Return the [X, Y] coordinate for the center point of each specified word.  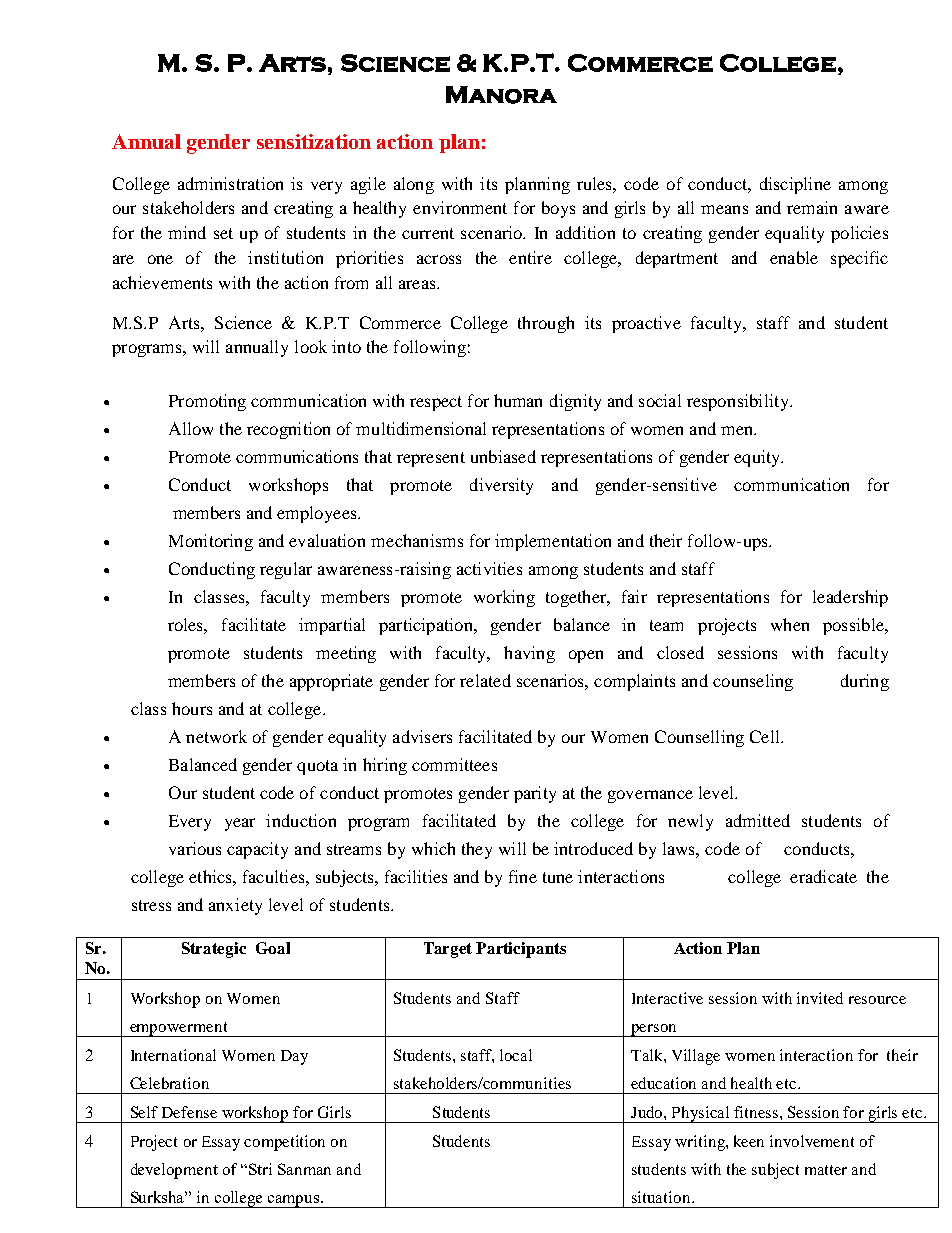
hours [192, 708]
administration [230, 183]
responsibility [739, 402]
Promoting [207, 402]
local [516, 1055]
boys [558, 209]
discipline [795, 185]
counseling [753, 682]
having [529, 654]
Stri [260, 1169]
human [518, 400]
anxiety [235, 906]
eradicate [823, 876]
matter [826, 1170]
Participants [521, 950]
